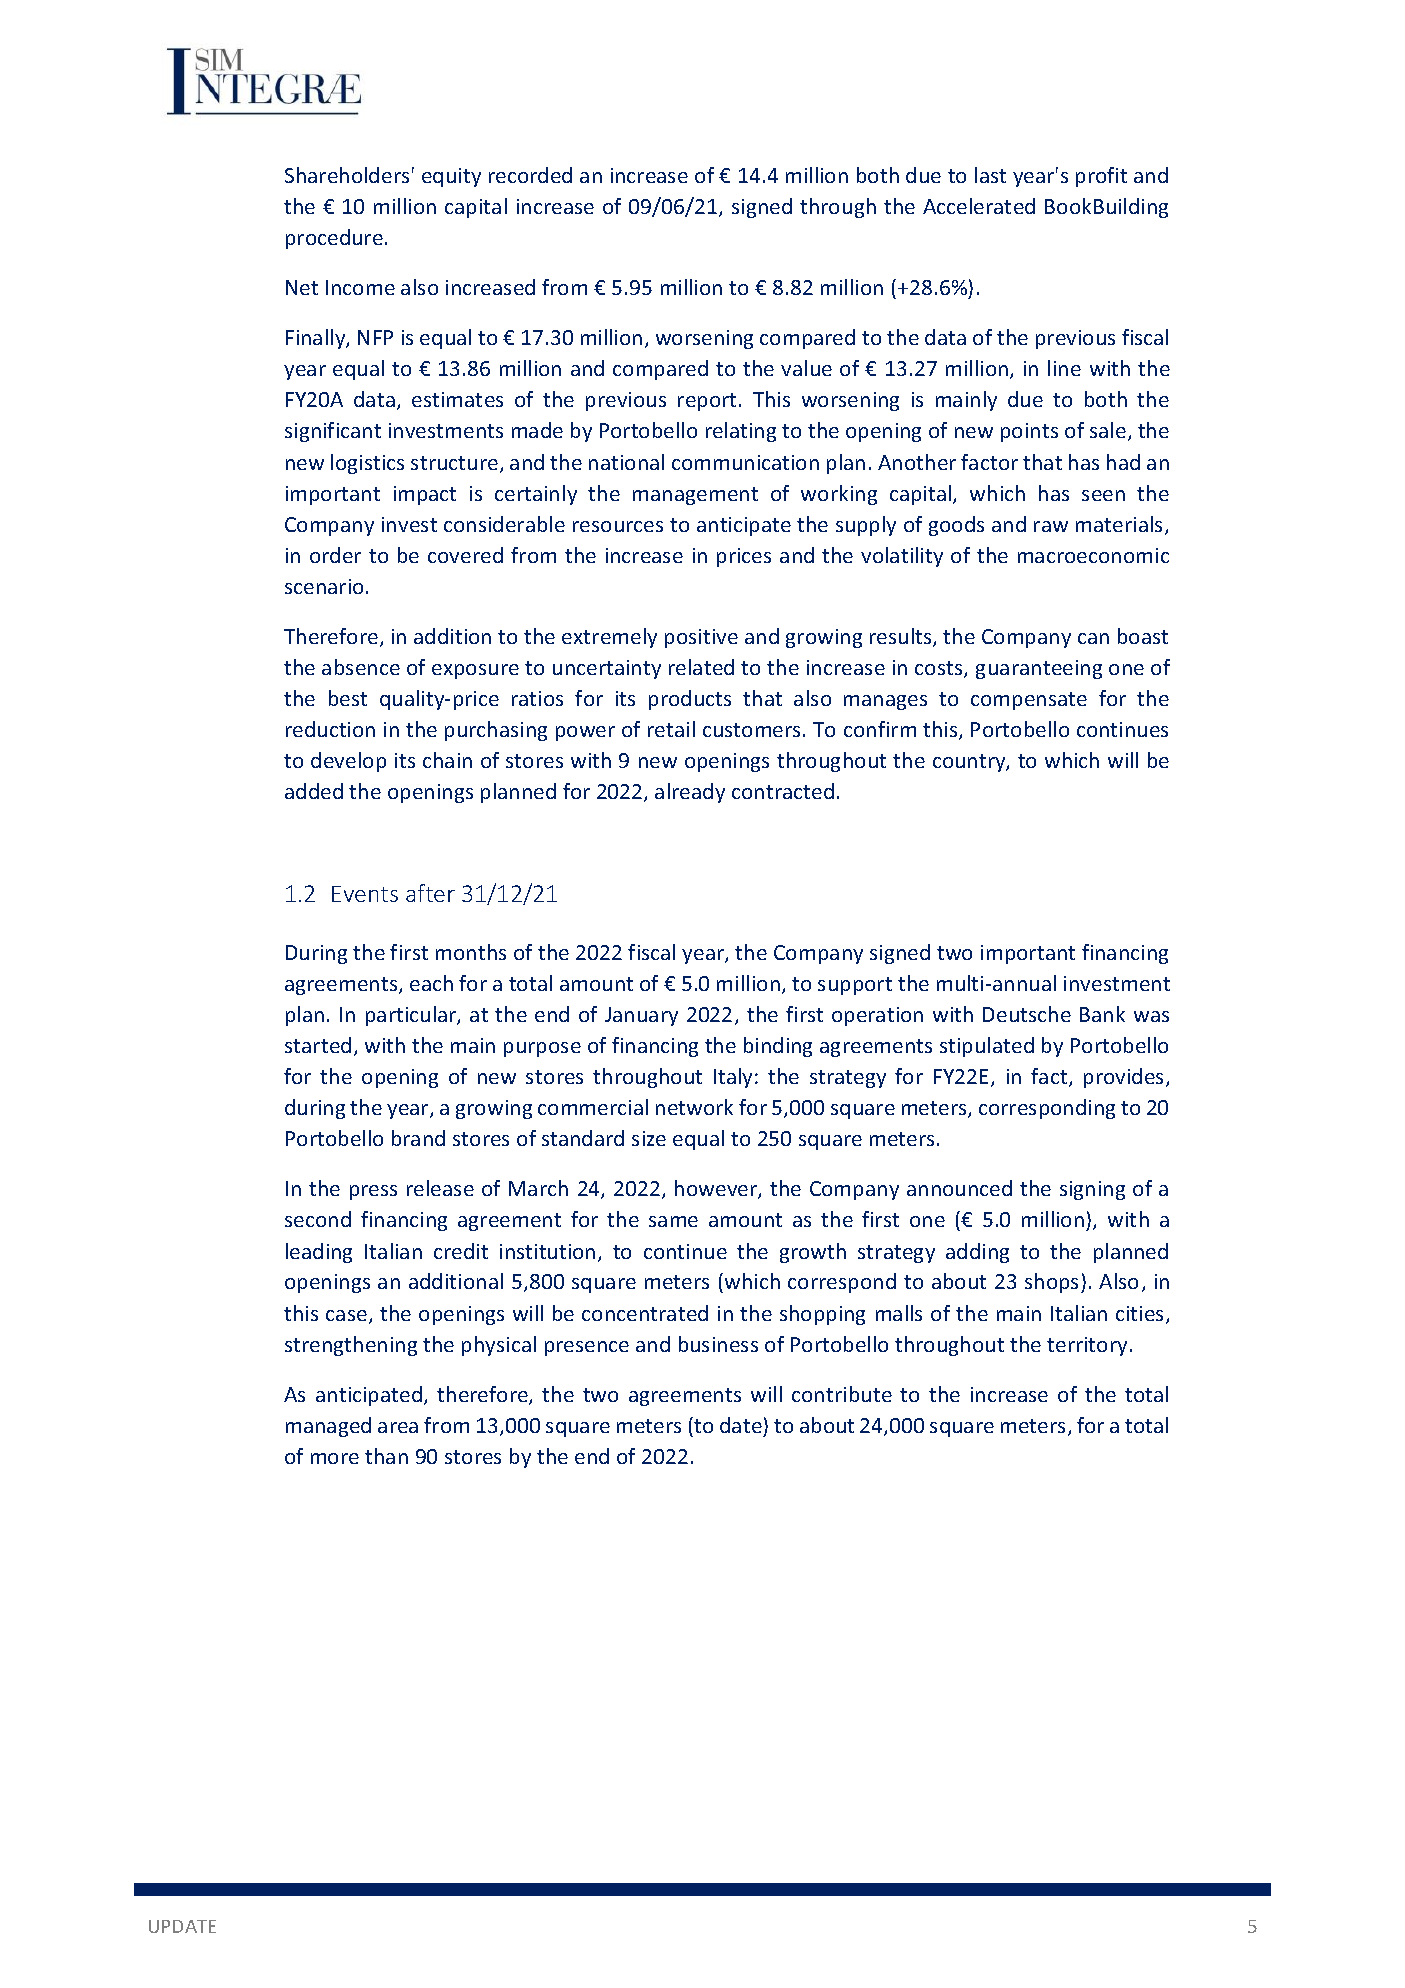  I want to click on profit, so click(1101, 177).
